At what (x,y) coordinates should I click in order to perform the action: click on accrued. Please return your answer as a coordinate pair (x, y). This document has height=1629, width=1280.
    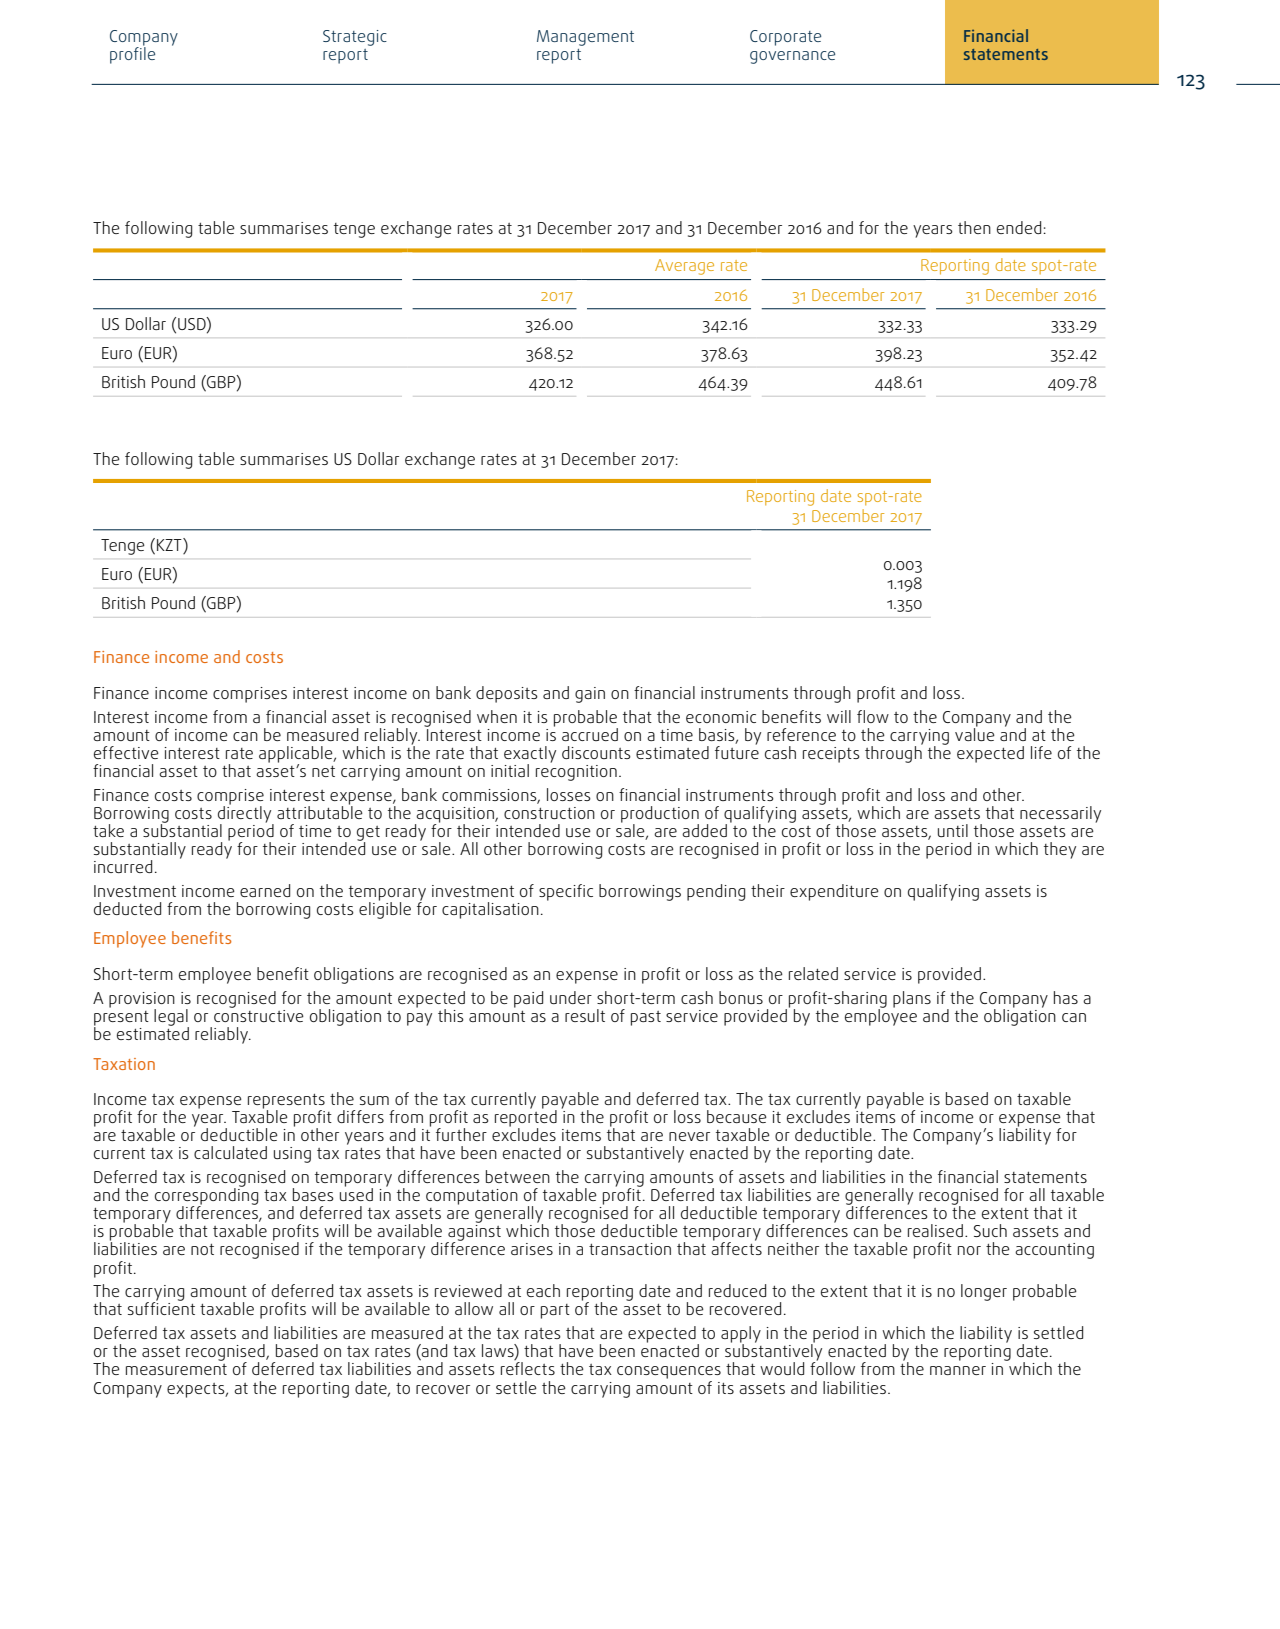
    Looking at the image, I should click on (590, 734).
